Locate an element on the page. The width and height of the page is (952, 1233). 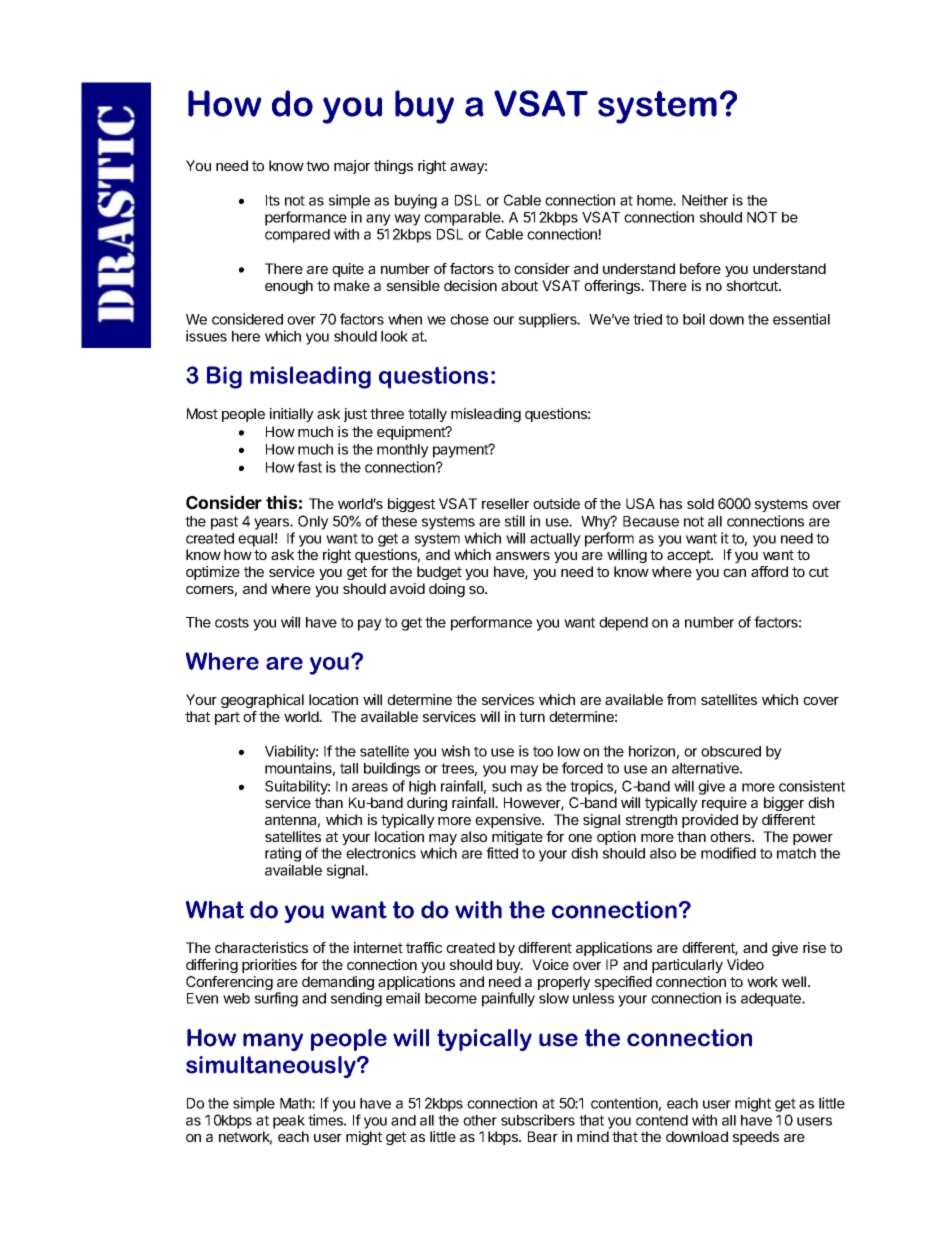
from is located at coordinates (681, 699).
